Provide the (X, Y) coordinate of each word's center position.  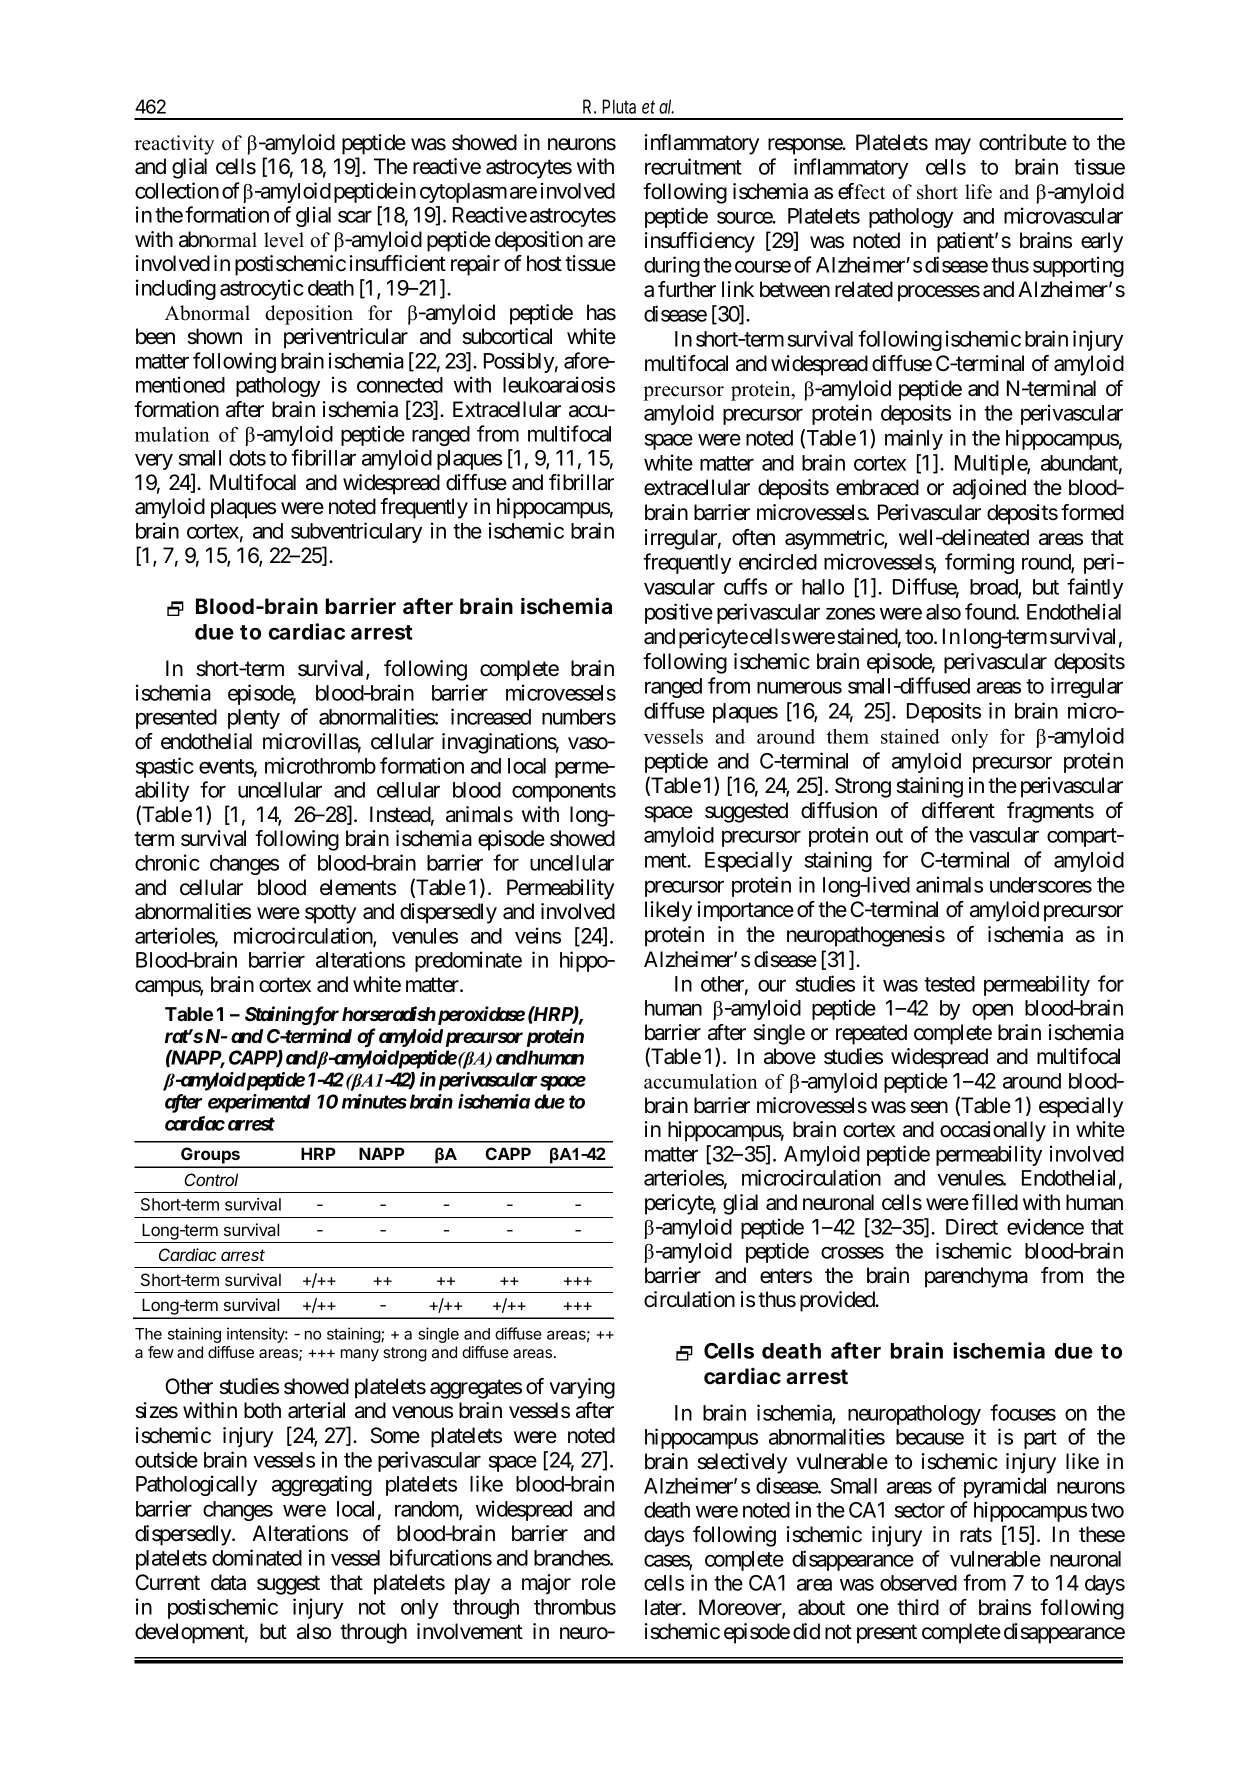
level (284, 240)
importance (746, 911)
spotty (330, 914)
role (599, 1582)
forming (979, 563)
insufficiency (700, 242)
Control (211, 1179)
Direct (972, 1226)
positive (679, 613)
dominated (257, 1557)
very (154, 462)
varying (582, 1388)
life (978, 192)
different (958, 810)
